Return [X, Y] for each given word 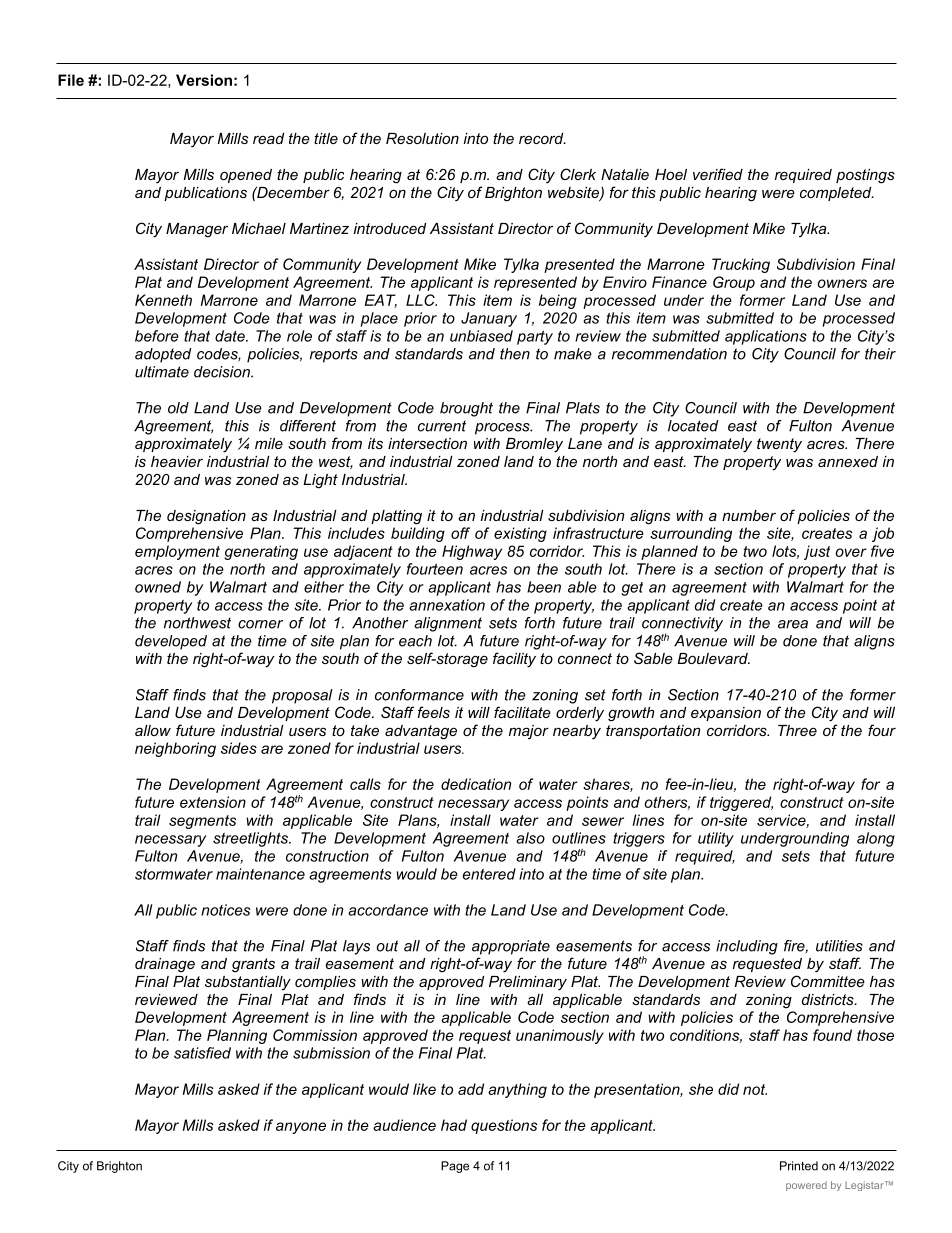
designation [206, 517]
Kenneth [163, 300]
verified [718, 174]
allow [153, 730]
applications [766, 337]
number [749, 515]
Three [797, 730]
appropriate [511, 947]
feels [433, 712]
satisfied [202, 1053]
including [747, 947]
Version [204, 80]
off [460, 533]
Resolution [422, 138]
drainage [165, 965]
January [489, 319]
